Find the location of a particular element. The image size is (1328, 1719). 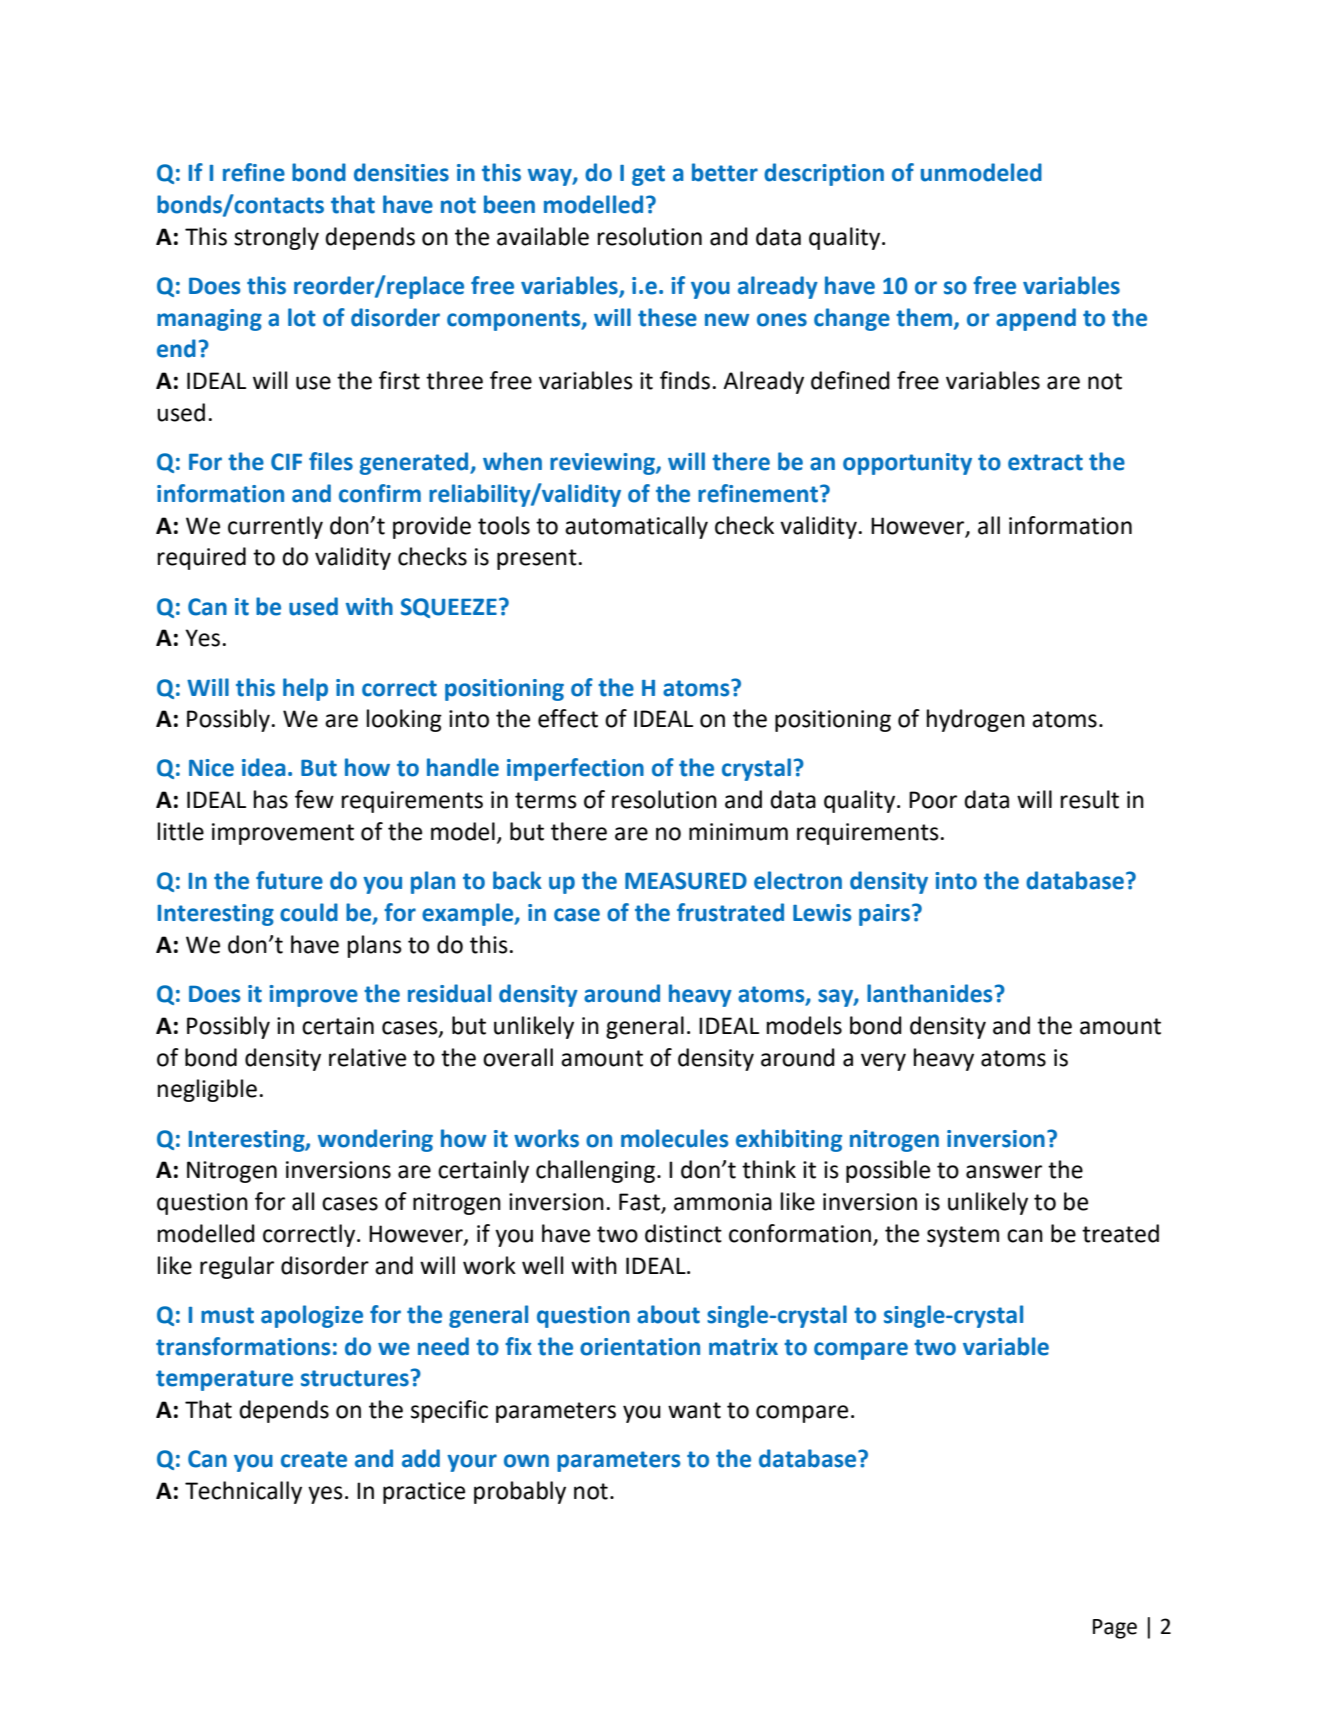

hydrogen is located at coordinates (976, 720).
